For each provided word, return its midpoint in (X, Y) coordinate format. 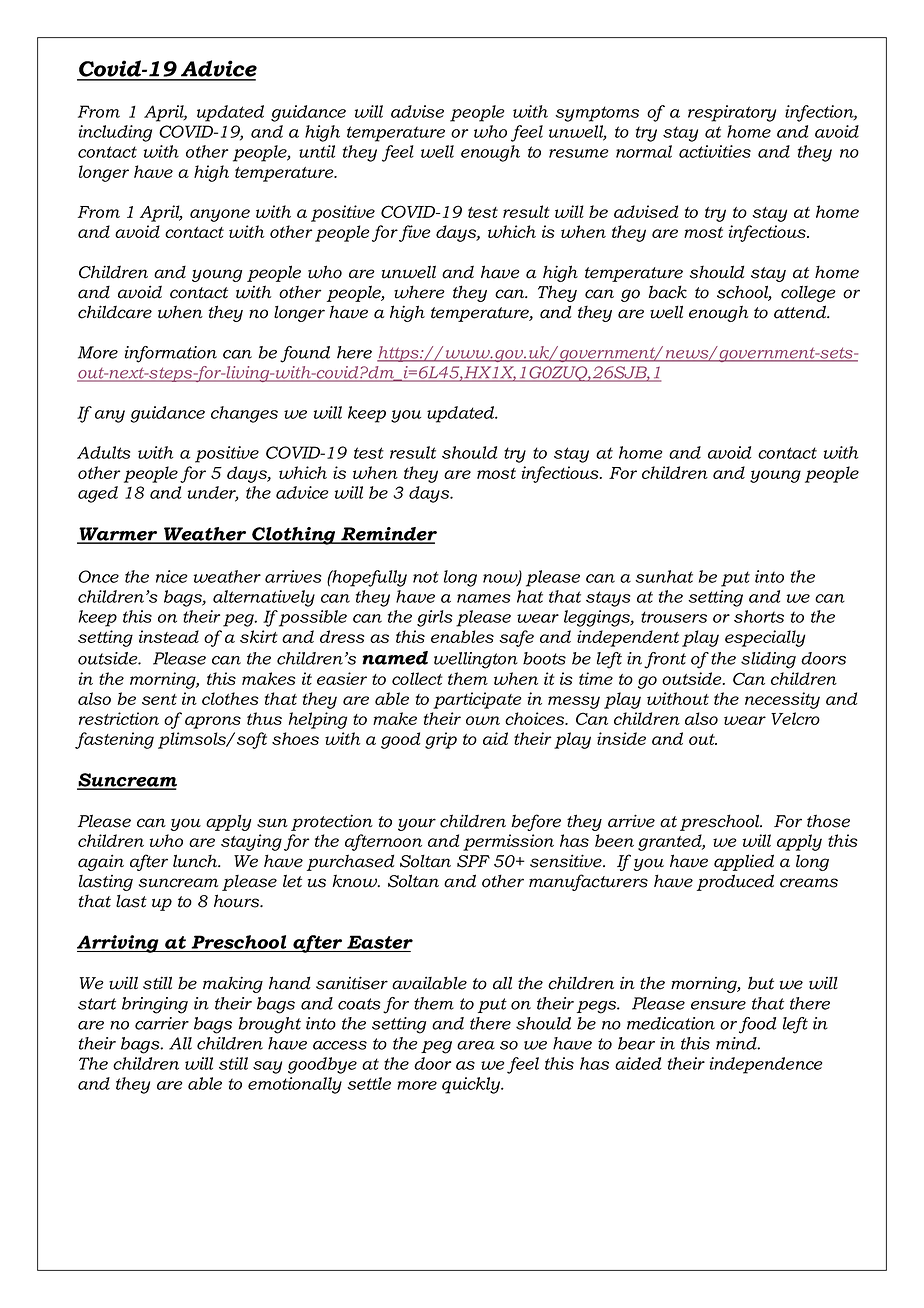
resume (578, 153)
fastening (114, 740)
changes (244, 414)
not (426, 577)
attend (801, 312)
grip (441, 740)
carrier (162, 1023)
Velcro (795, 718)
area (476, 1045)
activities (715, 151)
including (115, 133)
